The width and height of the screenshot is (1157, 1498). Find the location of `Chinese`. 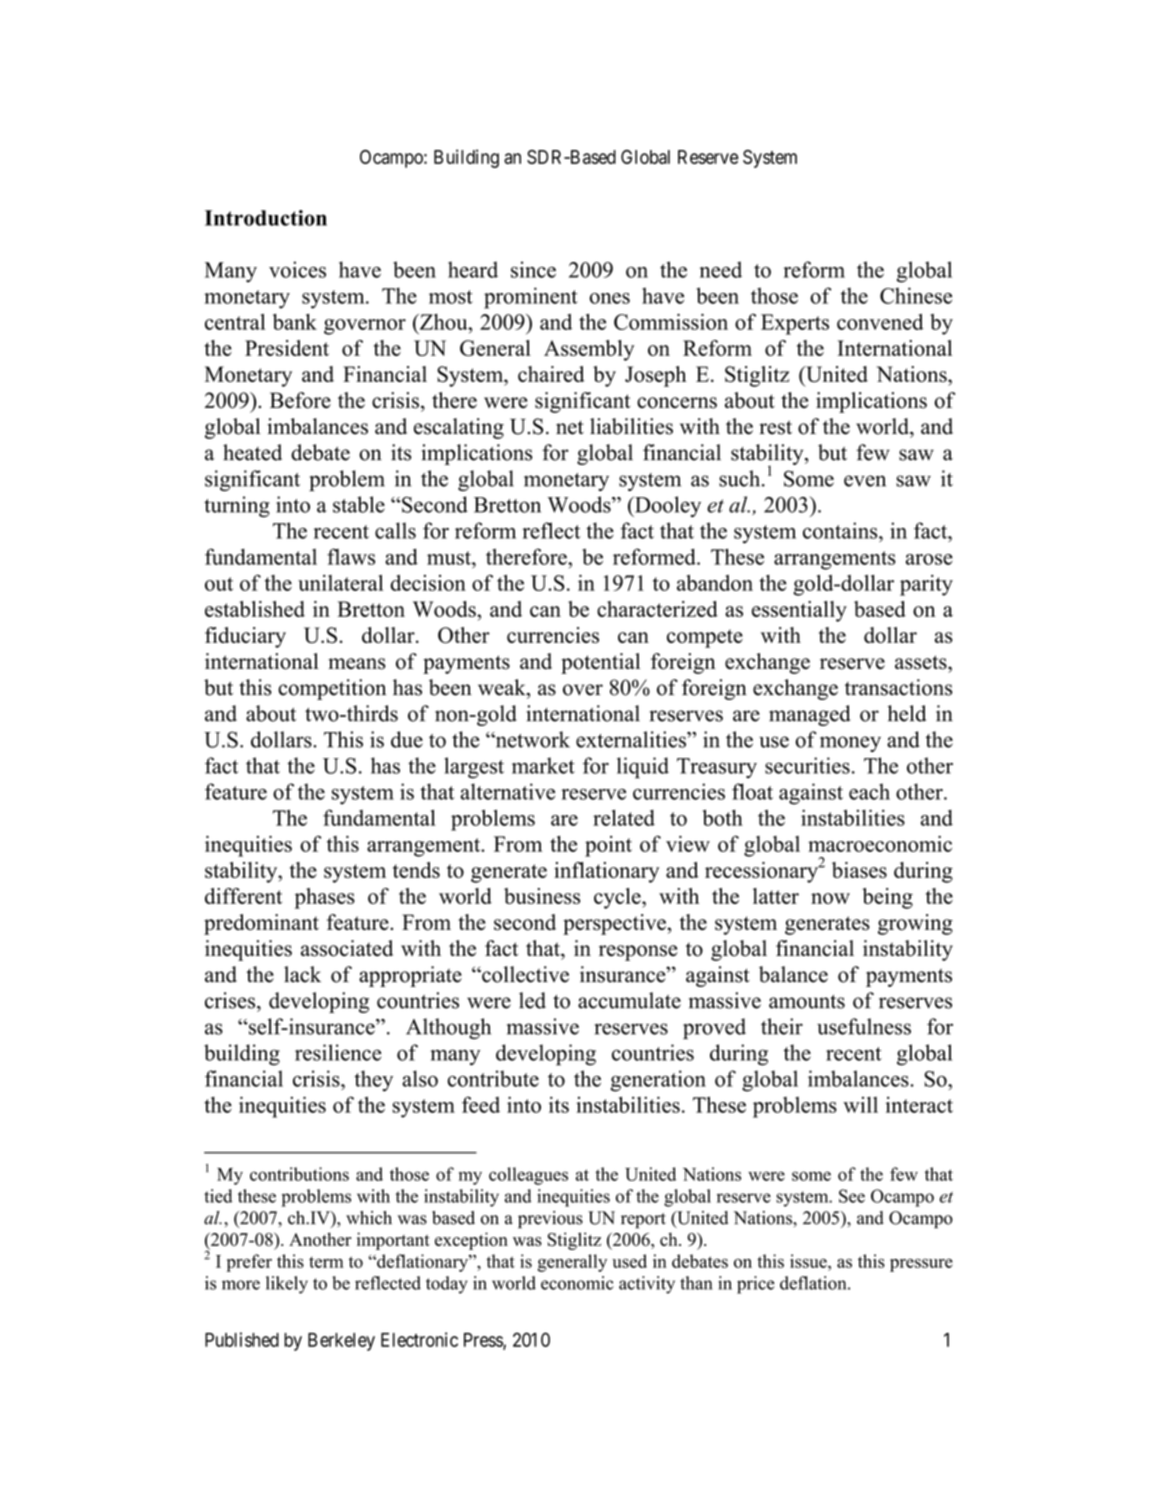

Chinese is located at coordinates (916, 295).
